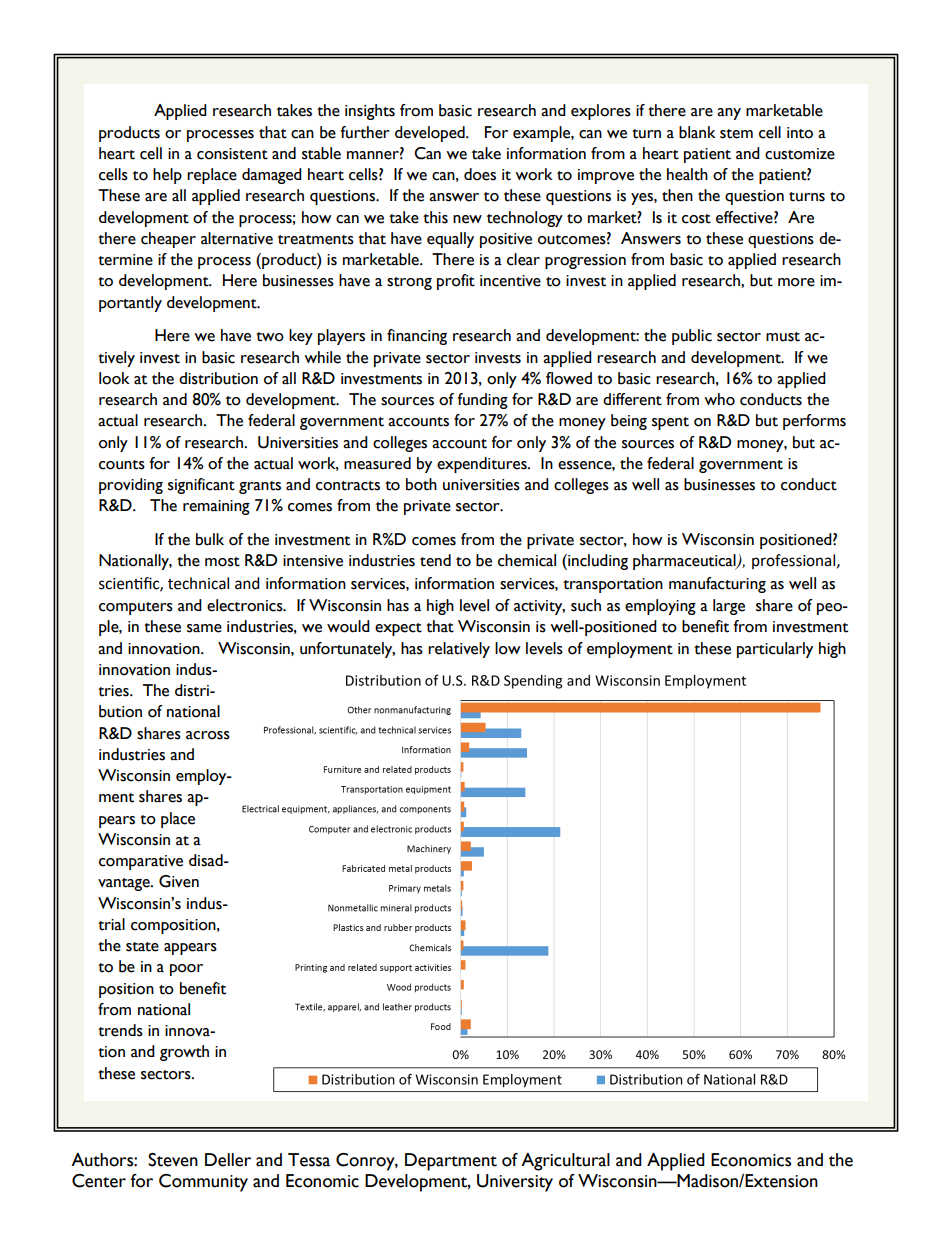 The image size is (952, 1233). Describe the element at coordinates (775, 650) in the screenshot. I see `particularly` at that location.
